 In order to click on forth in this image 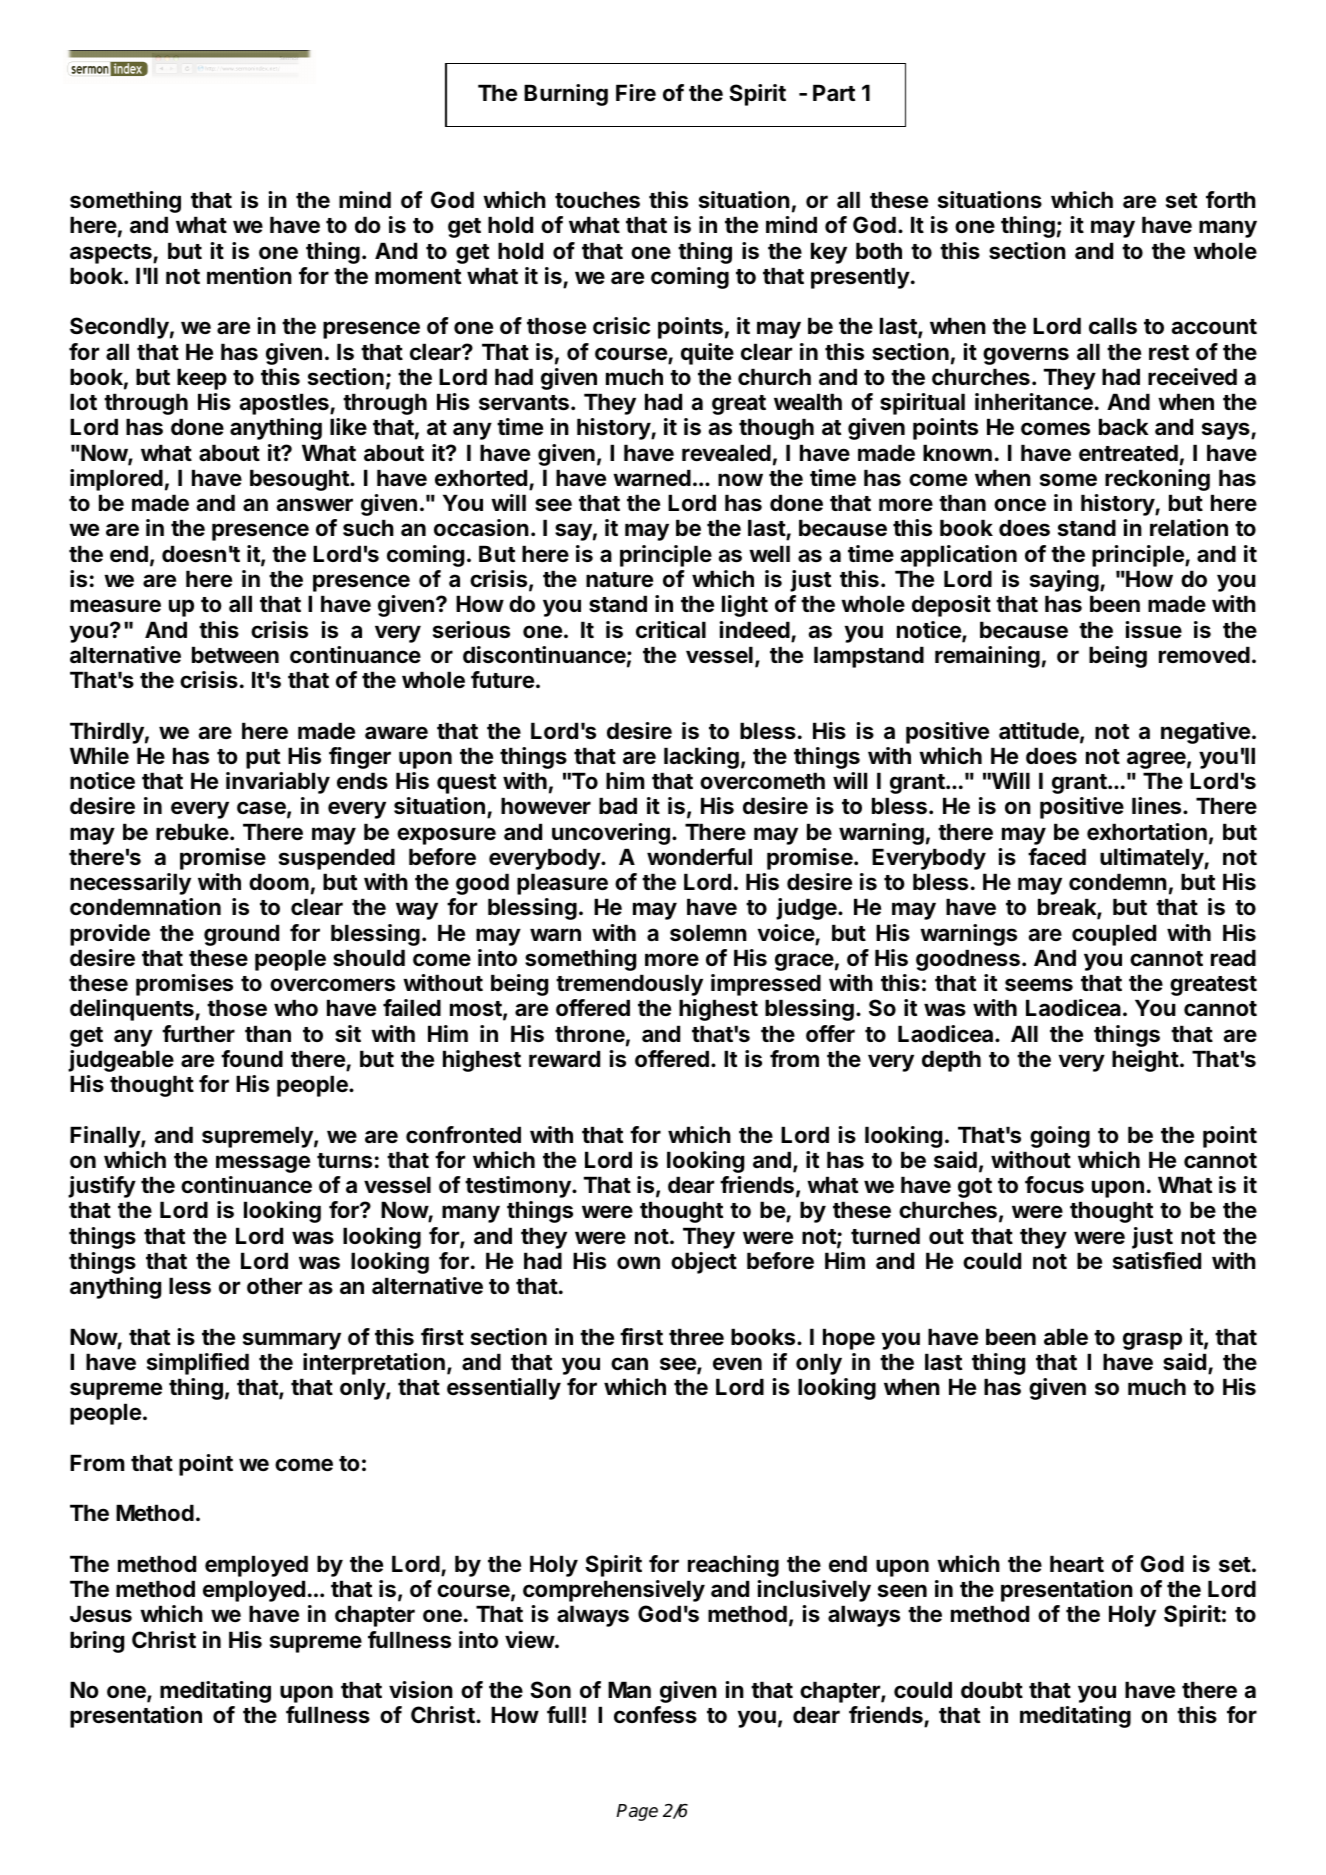, I will do `click(1231, 199)`.
